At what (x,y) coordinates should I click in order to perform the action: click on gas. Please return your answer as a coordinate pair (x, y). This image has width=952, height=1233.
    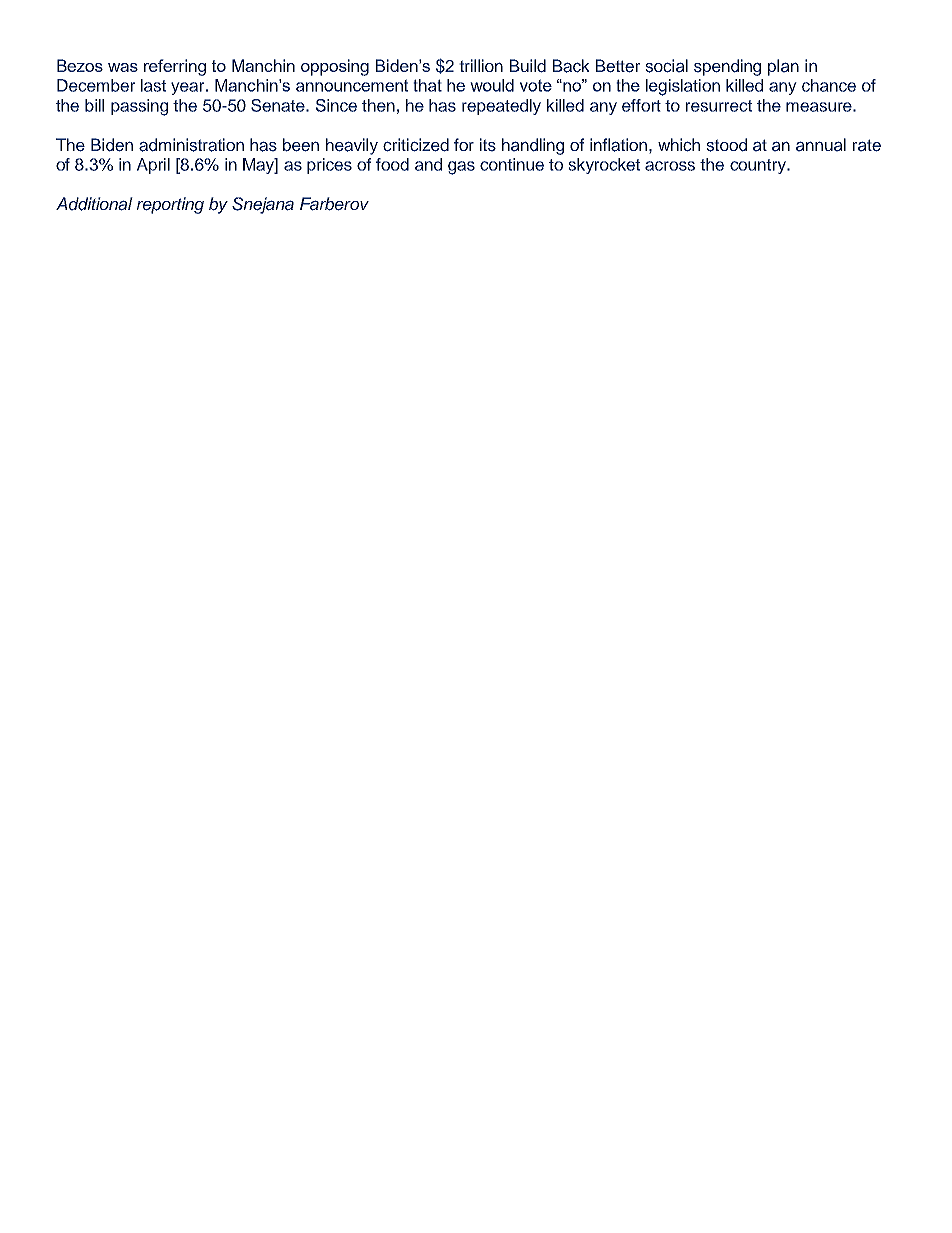
    Looking at the image, I should click on (461, 168).
